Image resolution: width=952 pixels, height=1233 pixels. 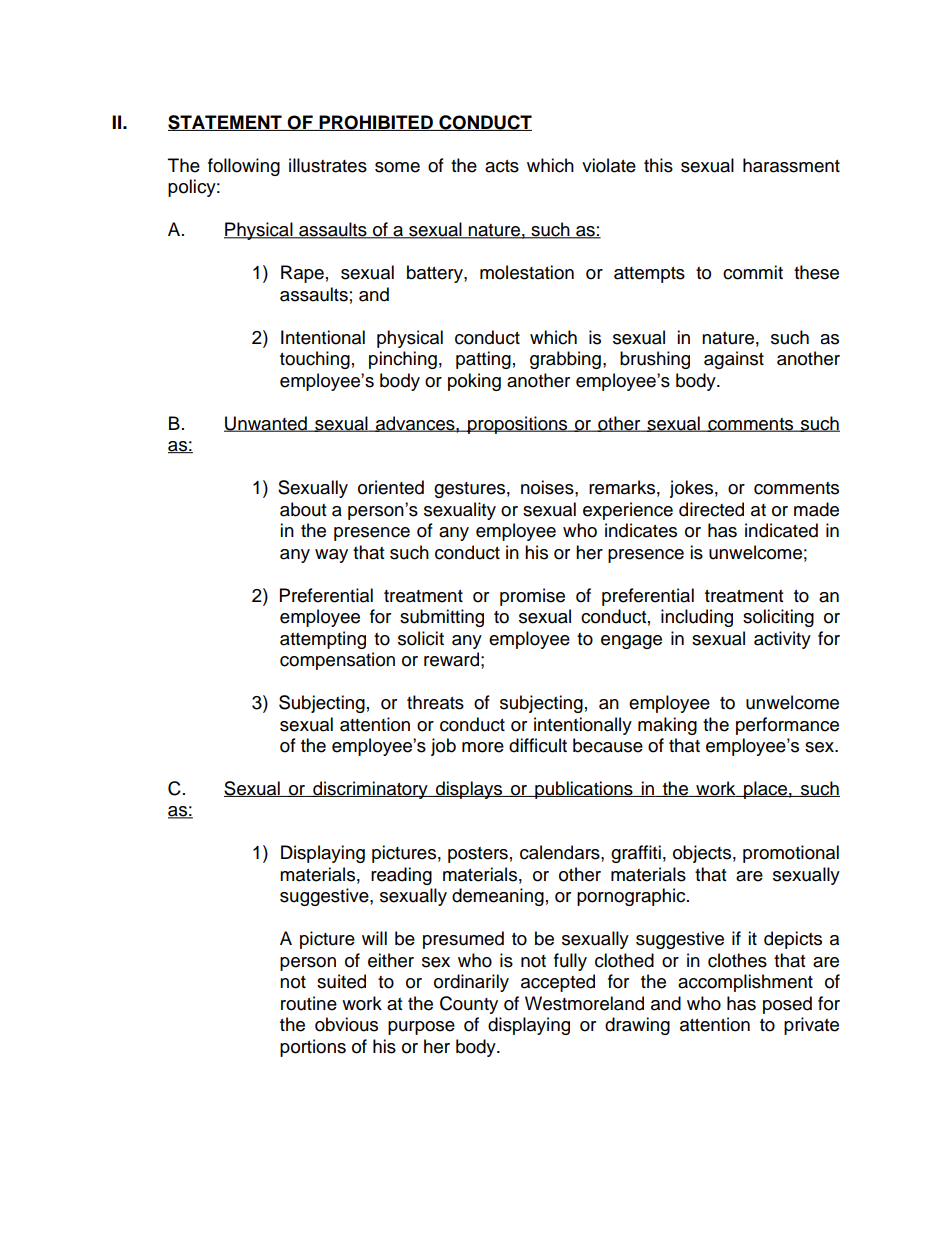 I want to click on promise, so click(x=532, y=597).
